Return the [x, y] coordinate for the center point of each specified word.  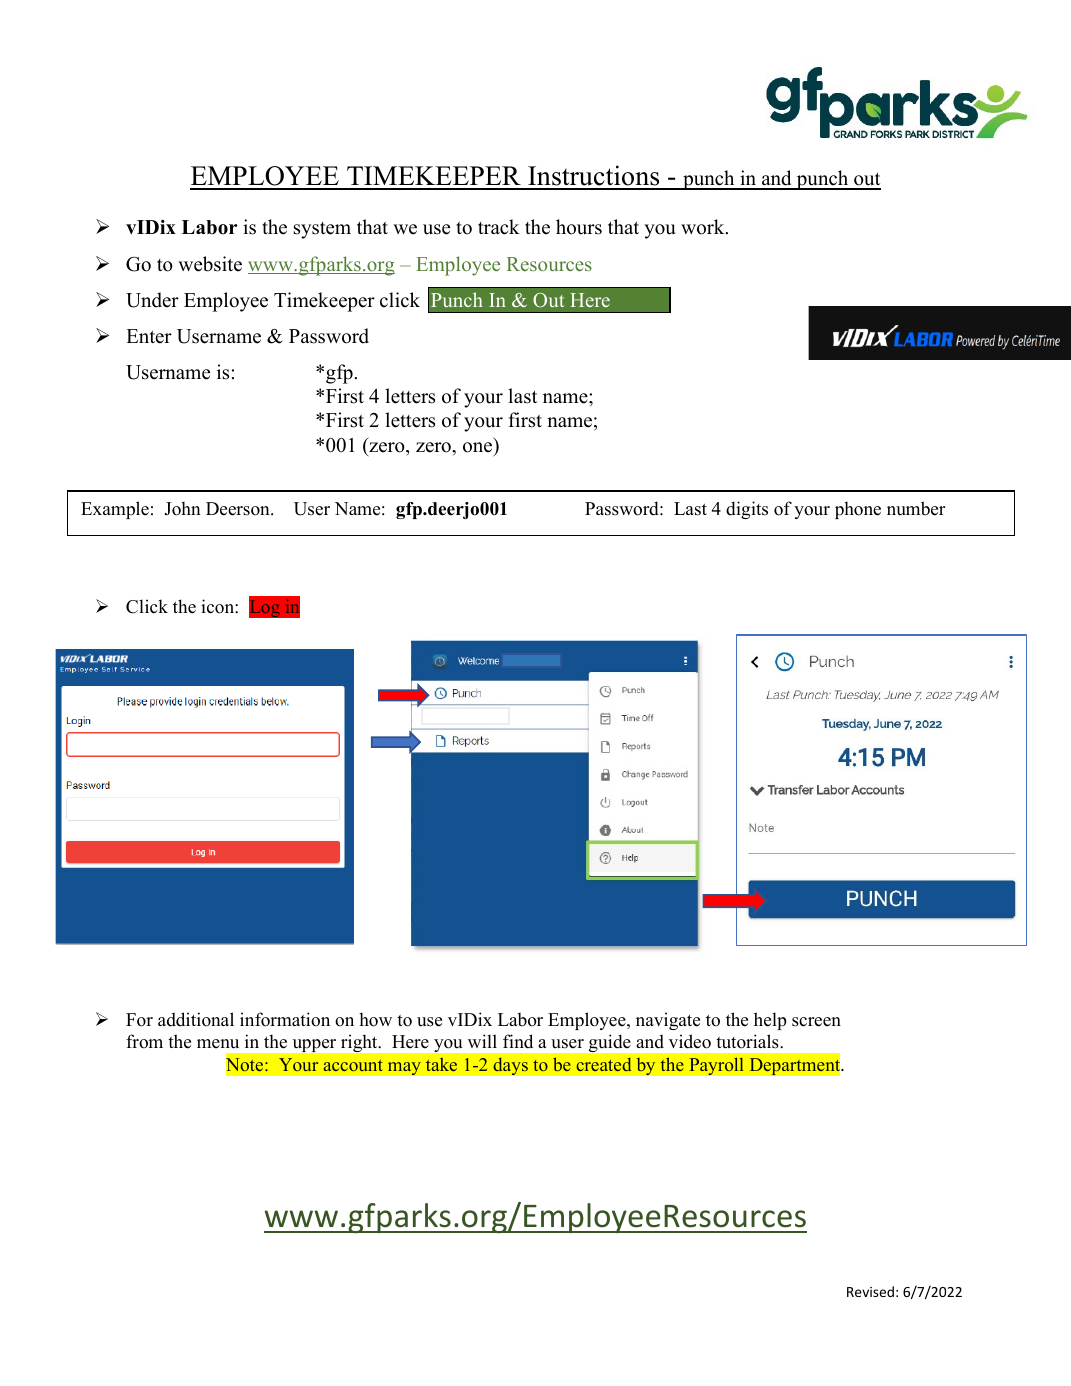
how [375, 1019]
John [182, 508]
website [210, 264]
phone [858, 510]
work [704, 227]
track [499, 227]
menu [218, 1044]
